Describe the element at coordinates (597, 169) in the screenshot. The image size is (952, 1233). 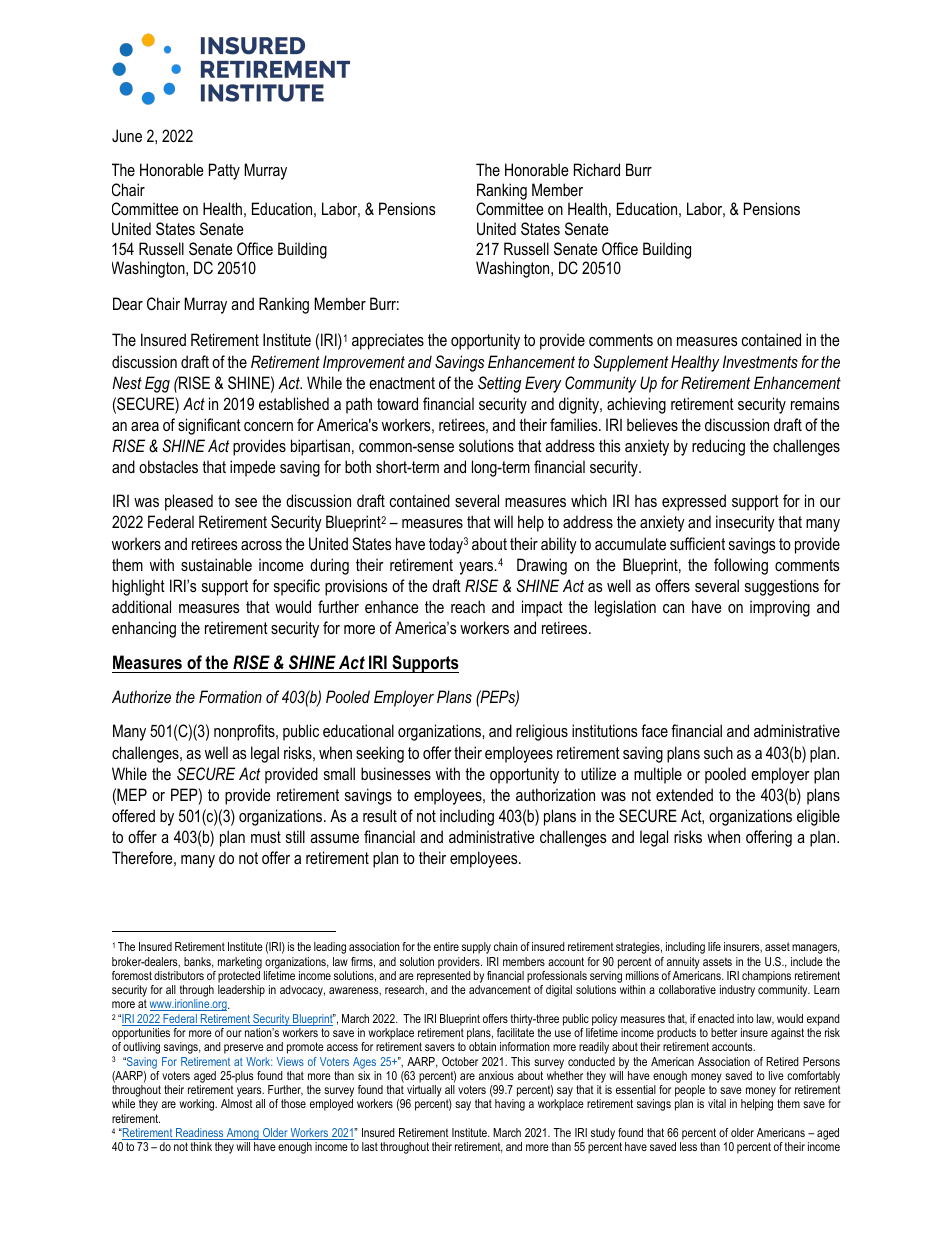
I see `Richard` at that location.
